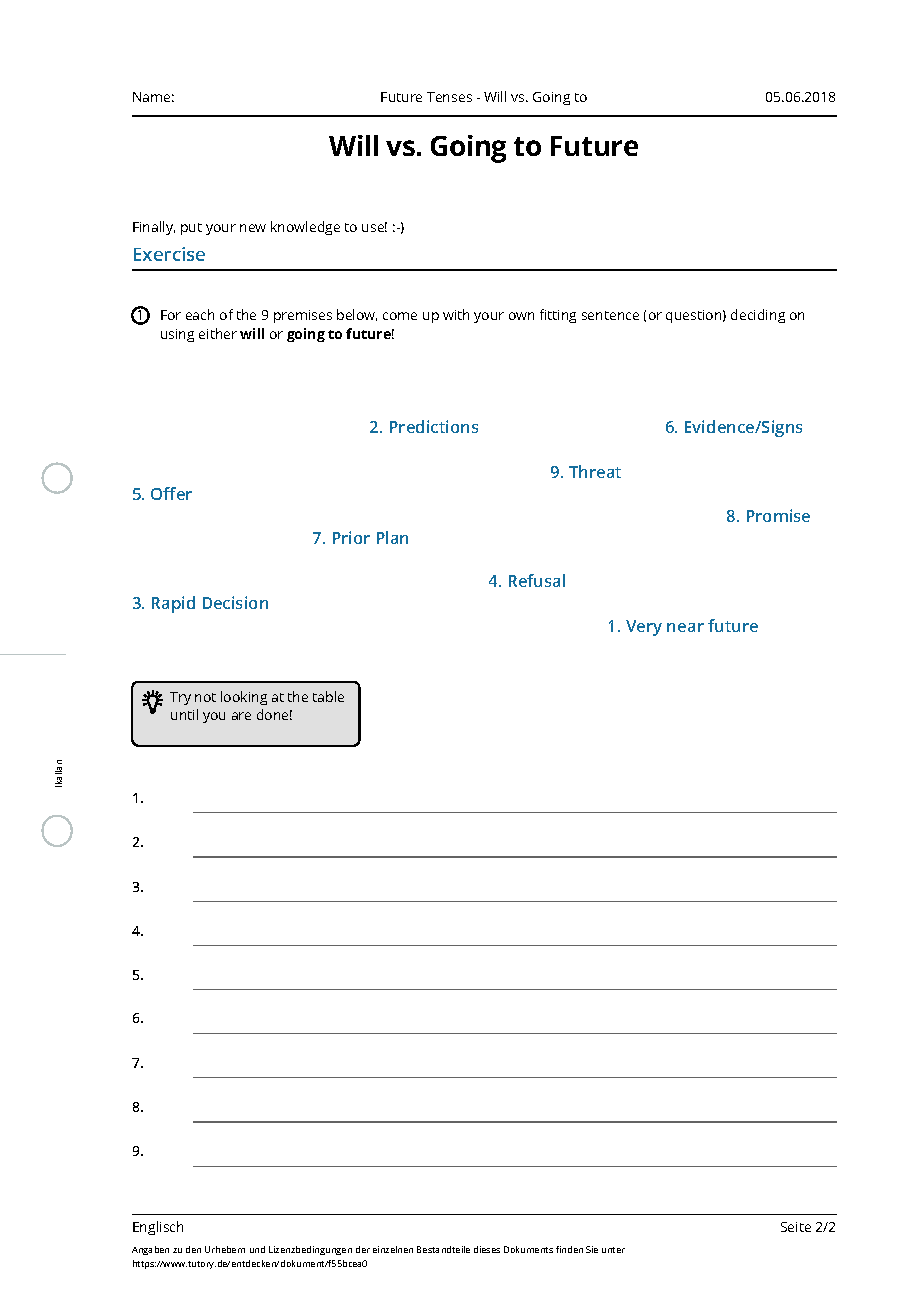  Describe the element at coordinates (171, 493) in the document. I see `Offer` at that location.
